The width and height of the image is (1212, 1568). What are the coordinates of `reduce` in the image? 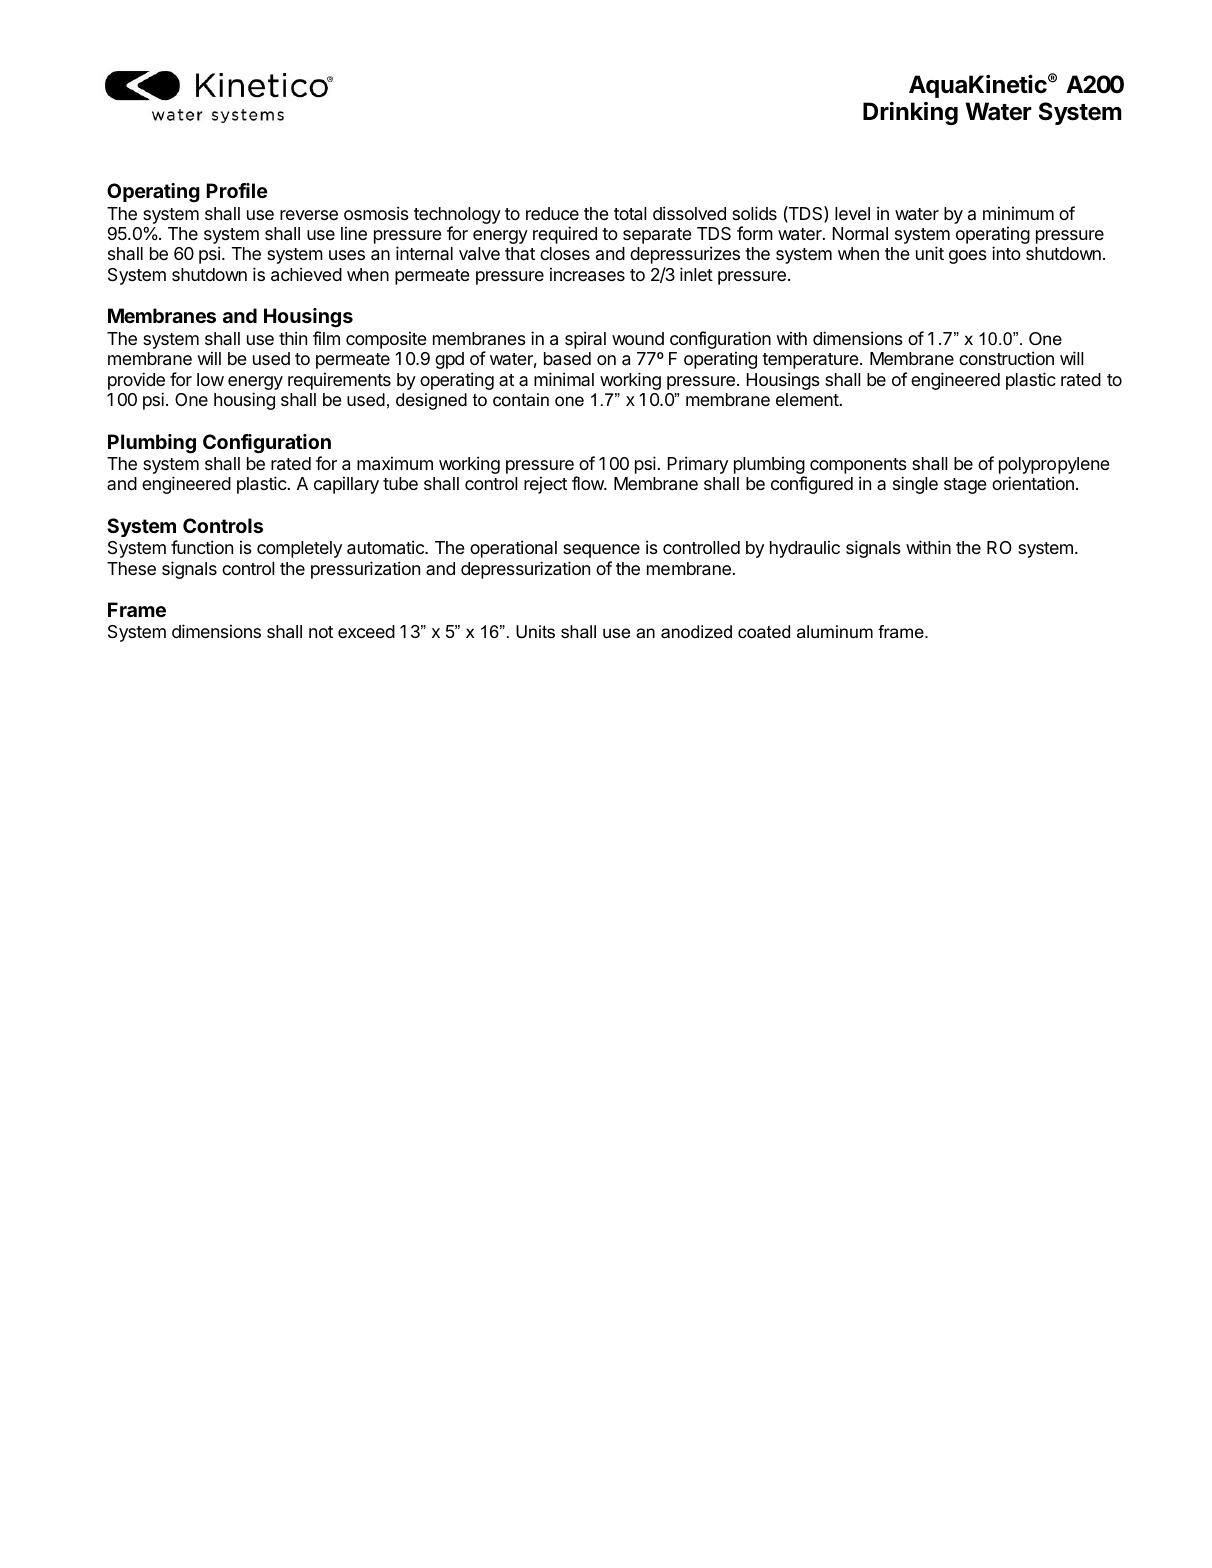 It's located at (552, 213).
